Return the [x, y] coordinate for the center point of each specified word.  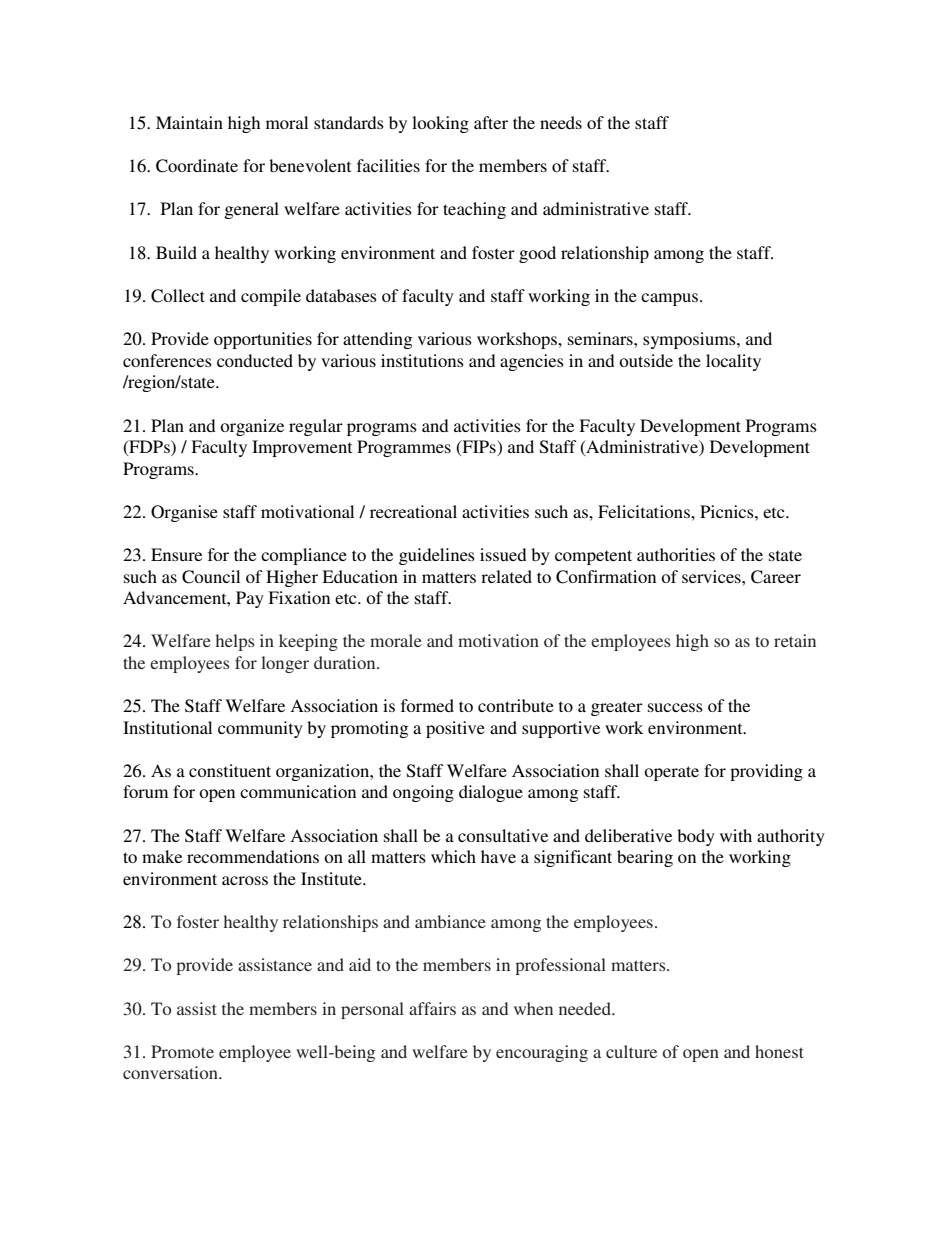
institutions [422, 360]
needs [561, 122]
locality [733, 362]
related [506, 576]
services [712, 576]
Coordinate [197, 166]
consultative [503, 835]
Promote [182, 1051]
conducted [255, 360]
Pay [250, 599]
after [491, 122]
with [736, 835]
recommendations [253, 856]
